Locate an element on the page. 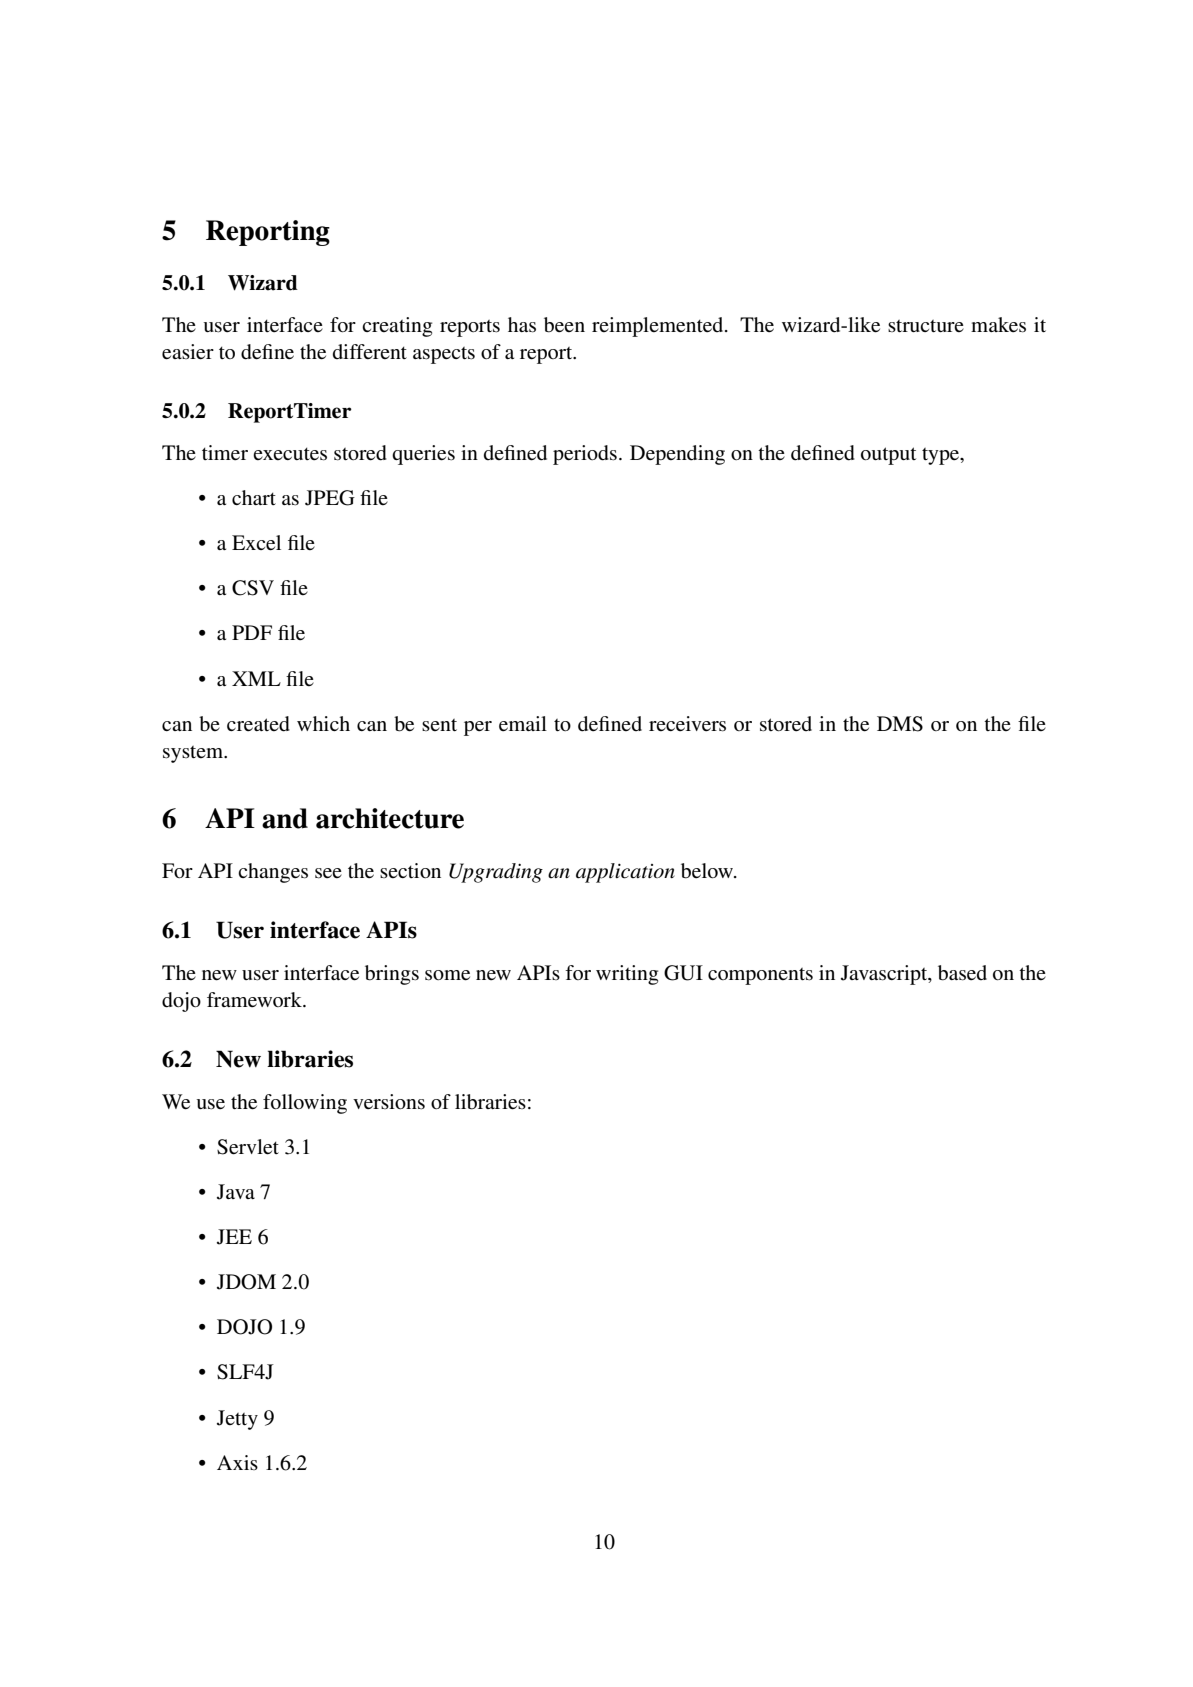 The height and width of the page is (1687, 1193). Jetty is located at coordinates (237, 1420).
